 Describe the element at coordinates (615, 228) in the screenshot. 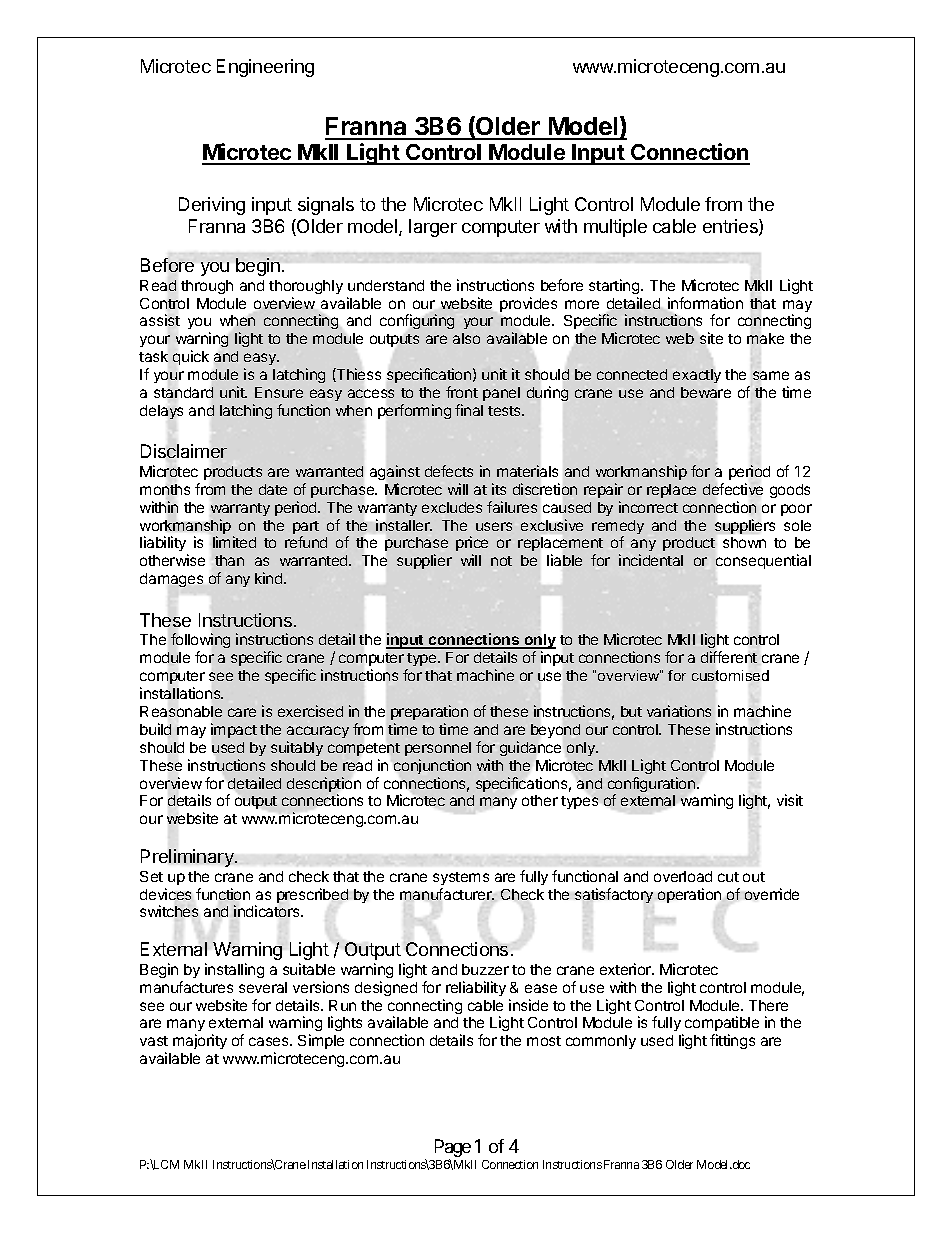

I see `multiple` at that location.
